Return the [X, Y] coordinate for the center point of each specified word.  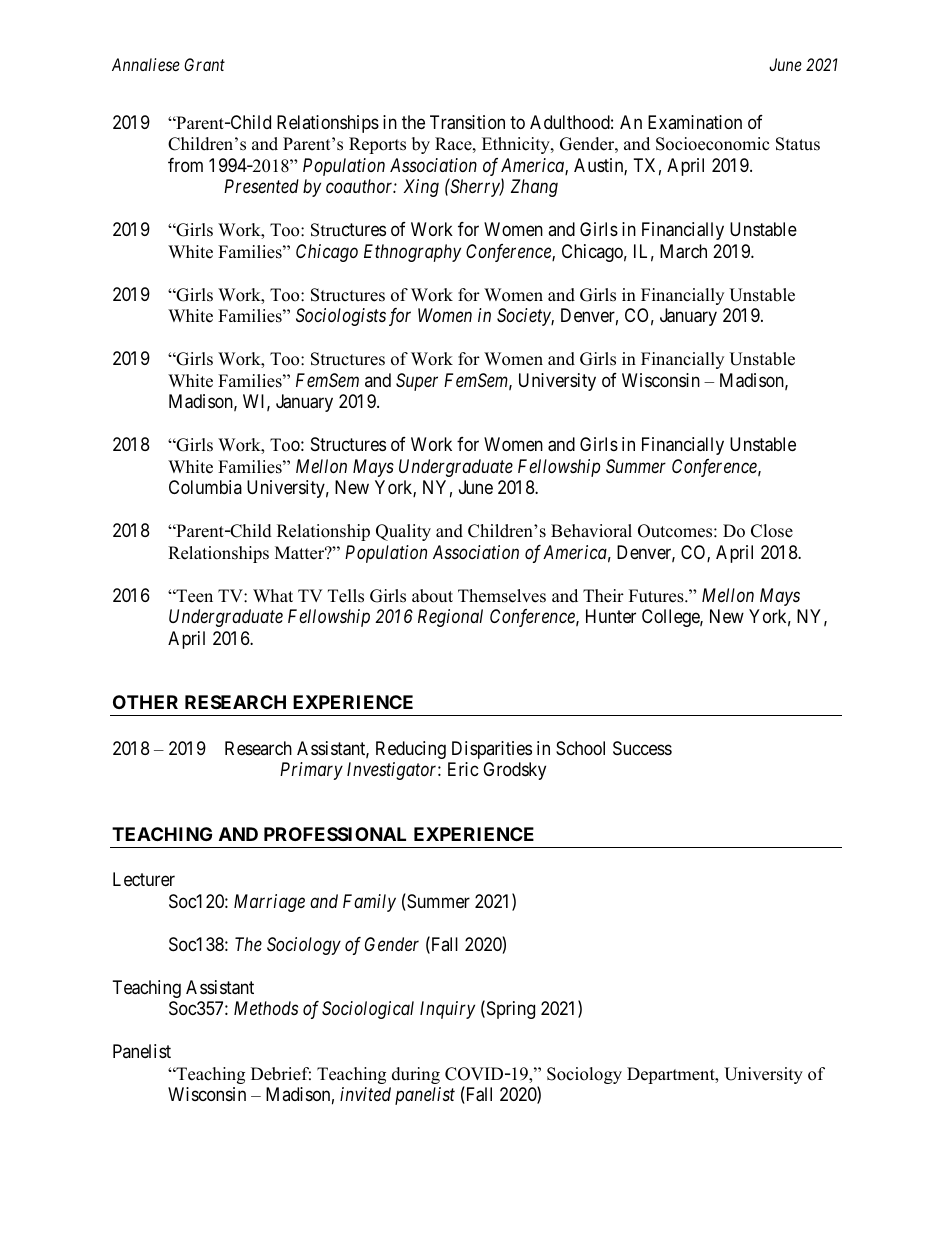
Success [642, 748]
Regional [450, 618]
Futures [657, 596]
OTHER [145, 702]
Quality [403, 532]
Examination [695, 122]
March [683, 251]
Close [772, 531]
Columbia [205, 487]
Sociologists [341, 317]
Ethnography [412, 253]
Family [369, 903]
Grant [204, 64]
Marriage [269, 903]
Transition [467, 122]
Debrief [281, 1074]
